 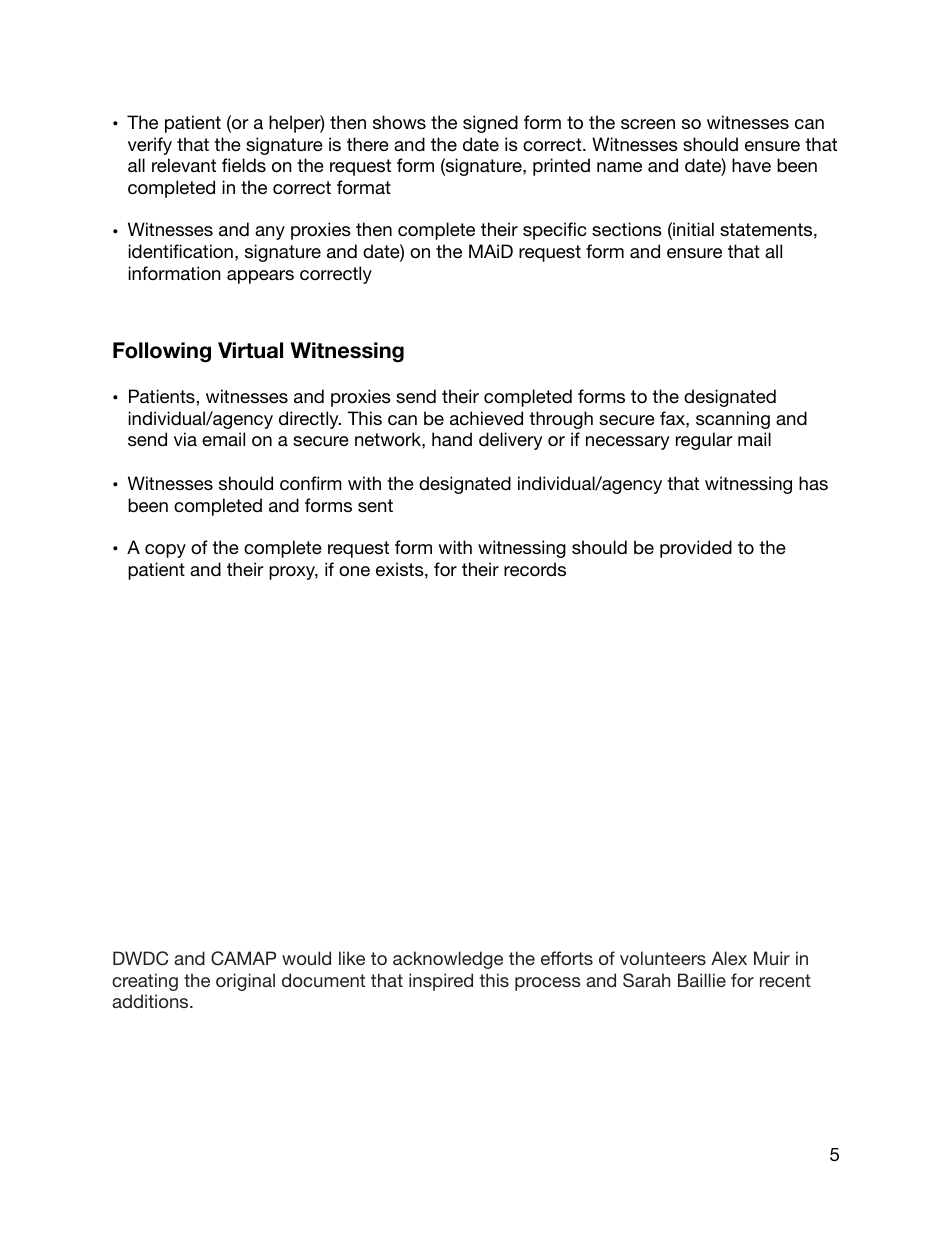 I want to click on signed, so click(x=490, y=124).
